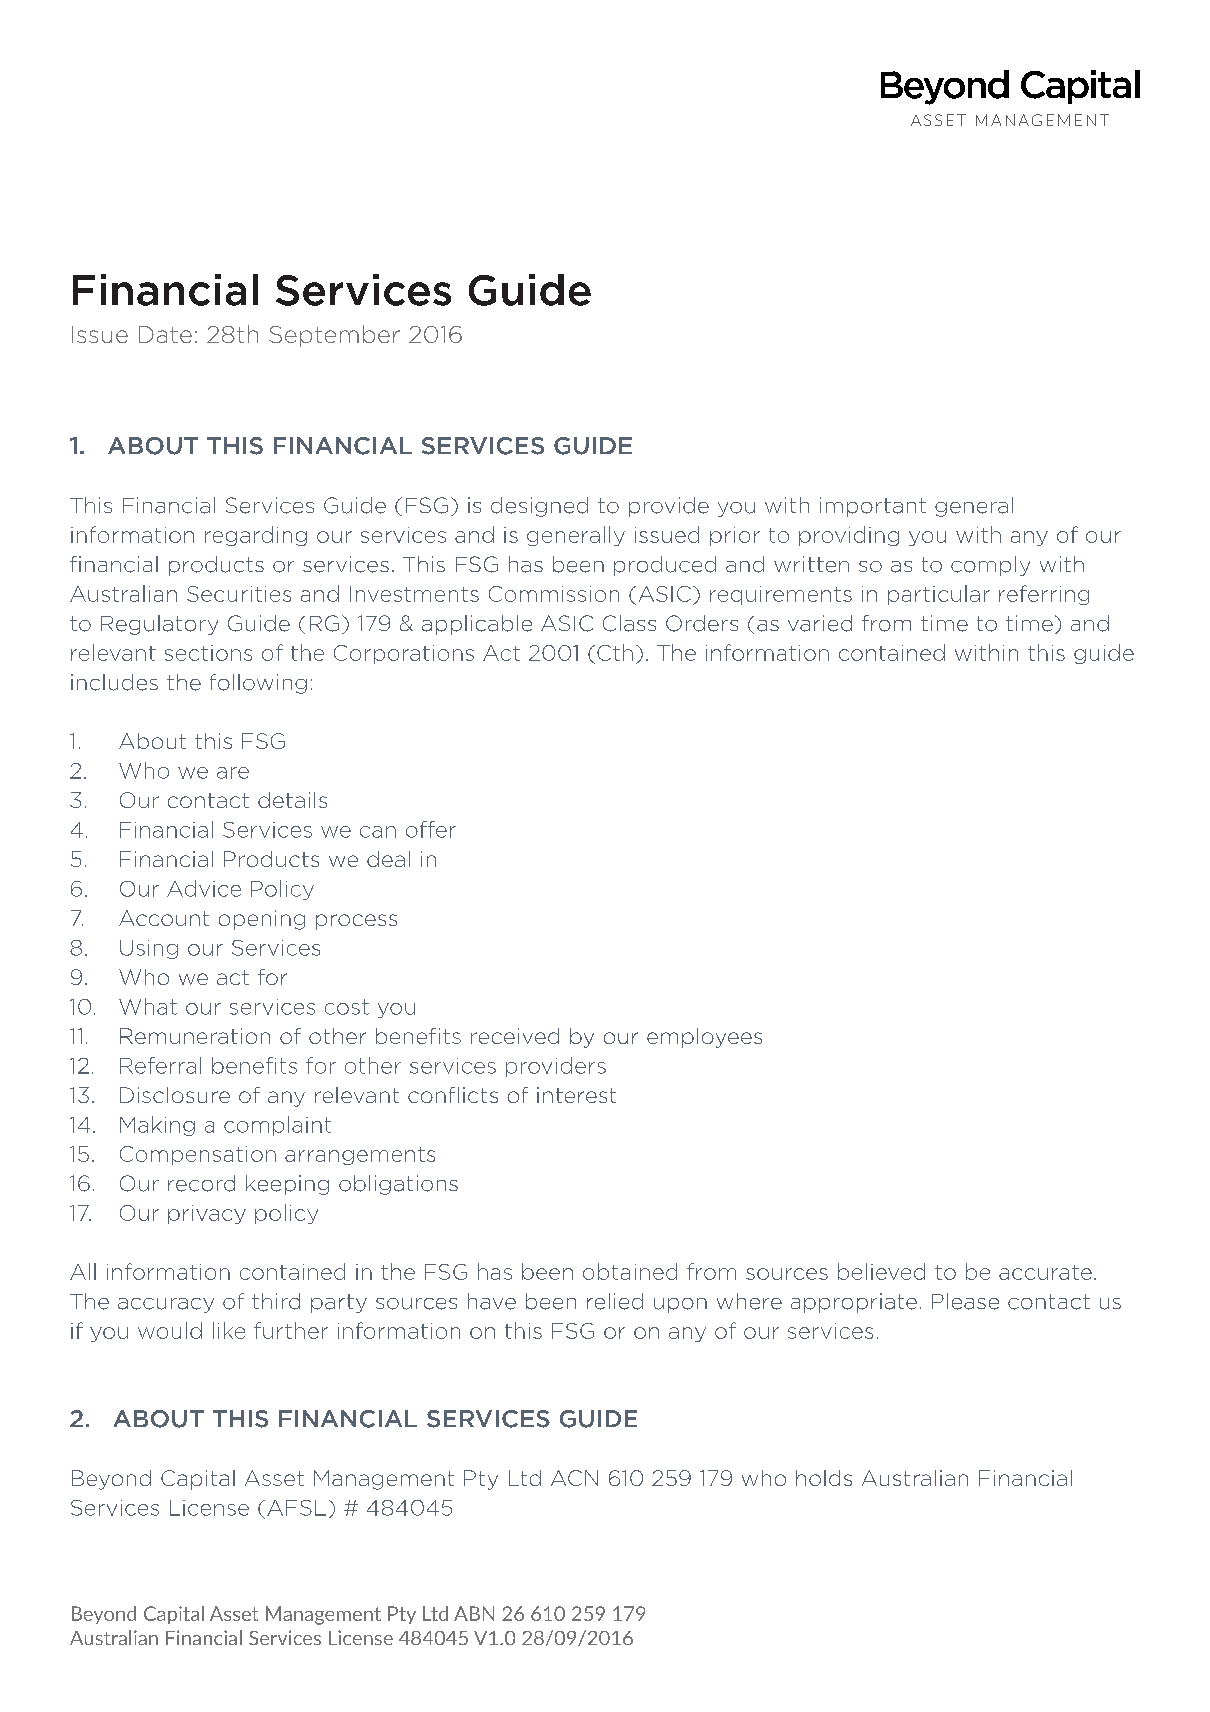 This image has height=1712, width=1210. I want to click on important, so click(873, 507).
